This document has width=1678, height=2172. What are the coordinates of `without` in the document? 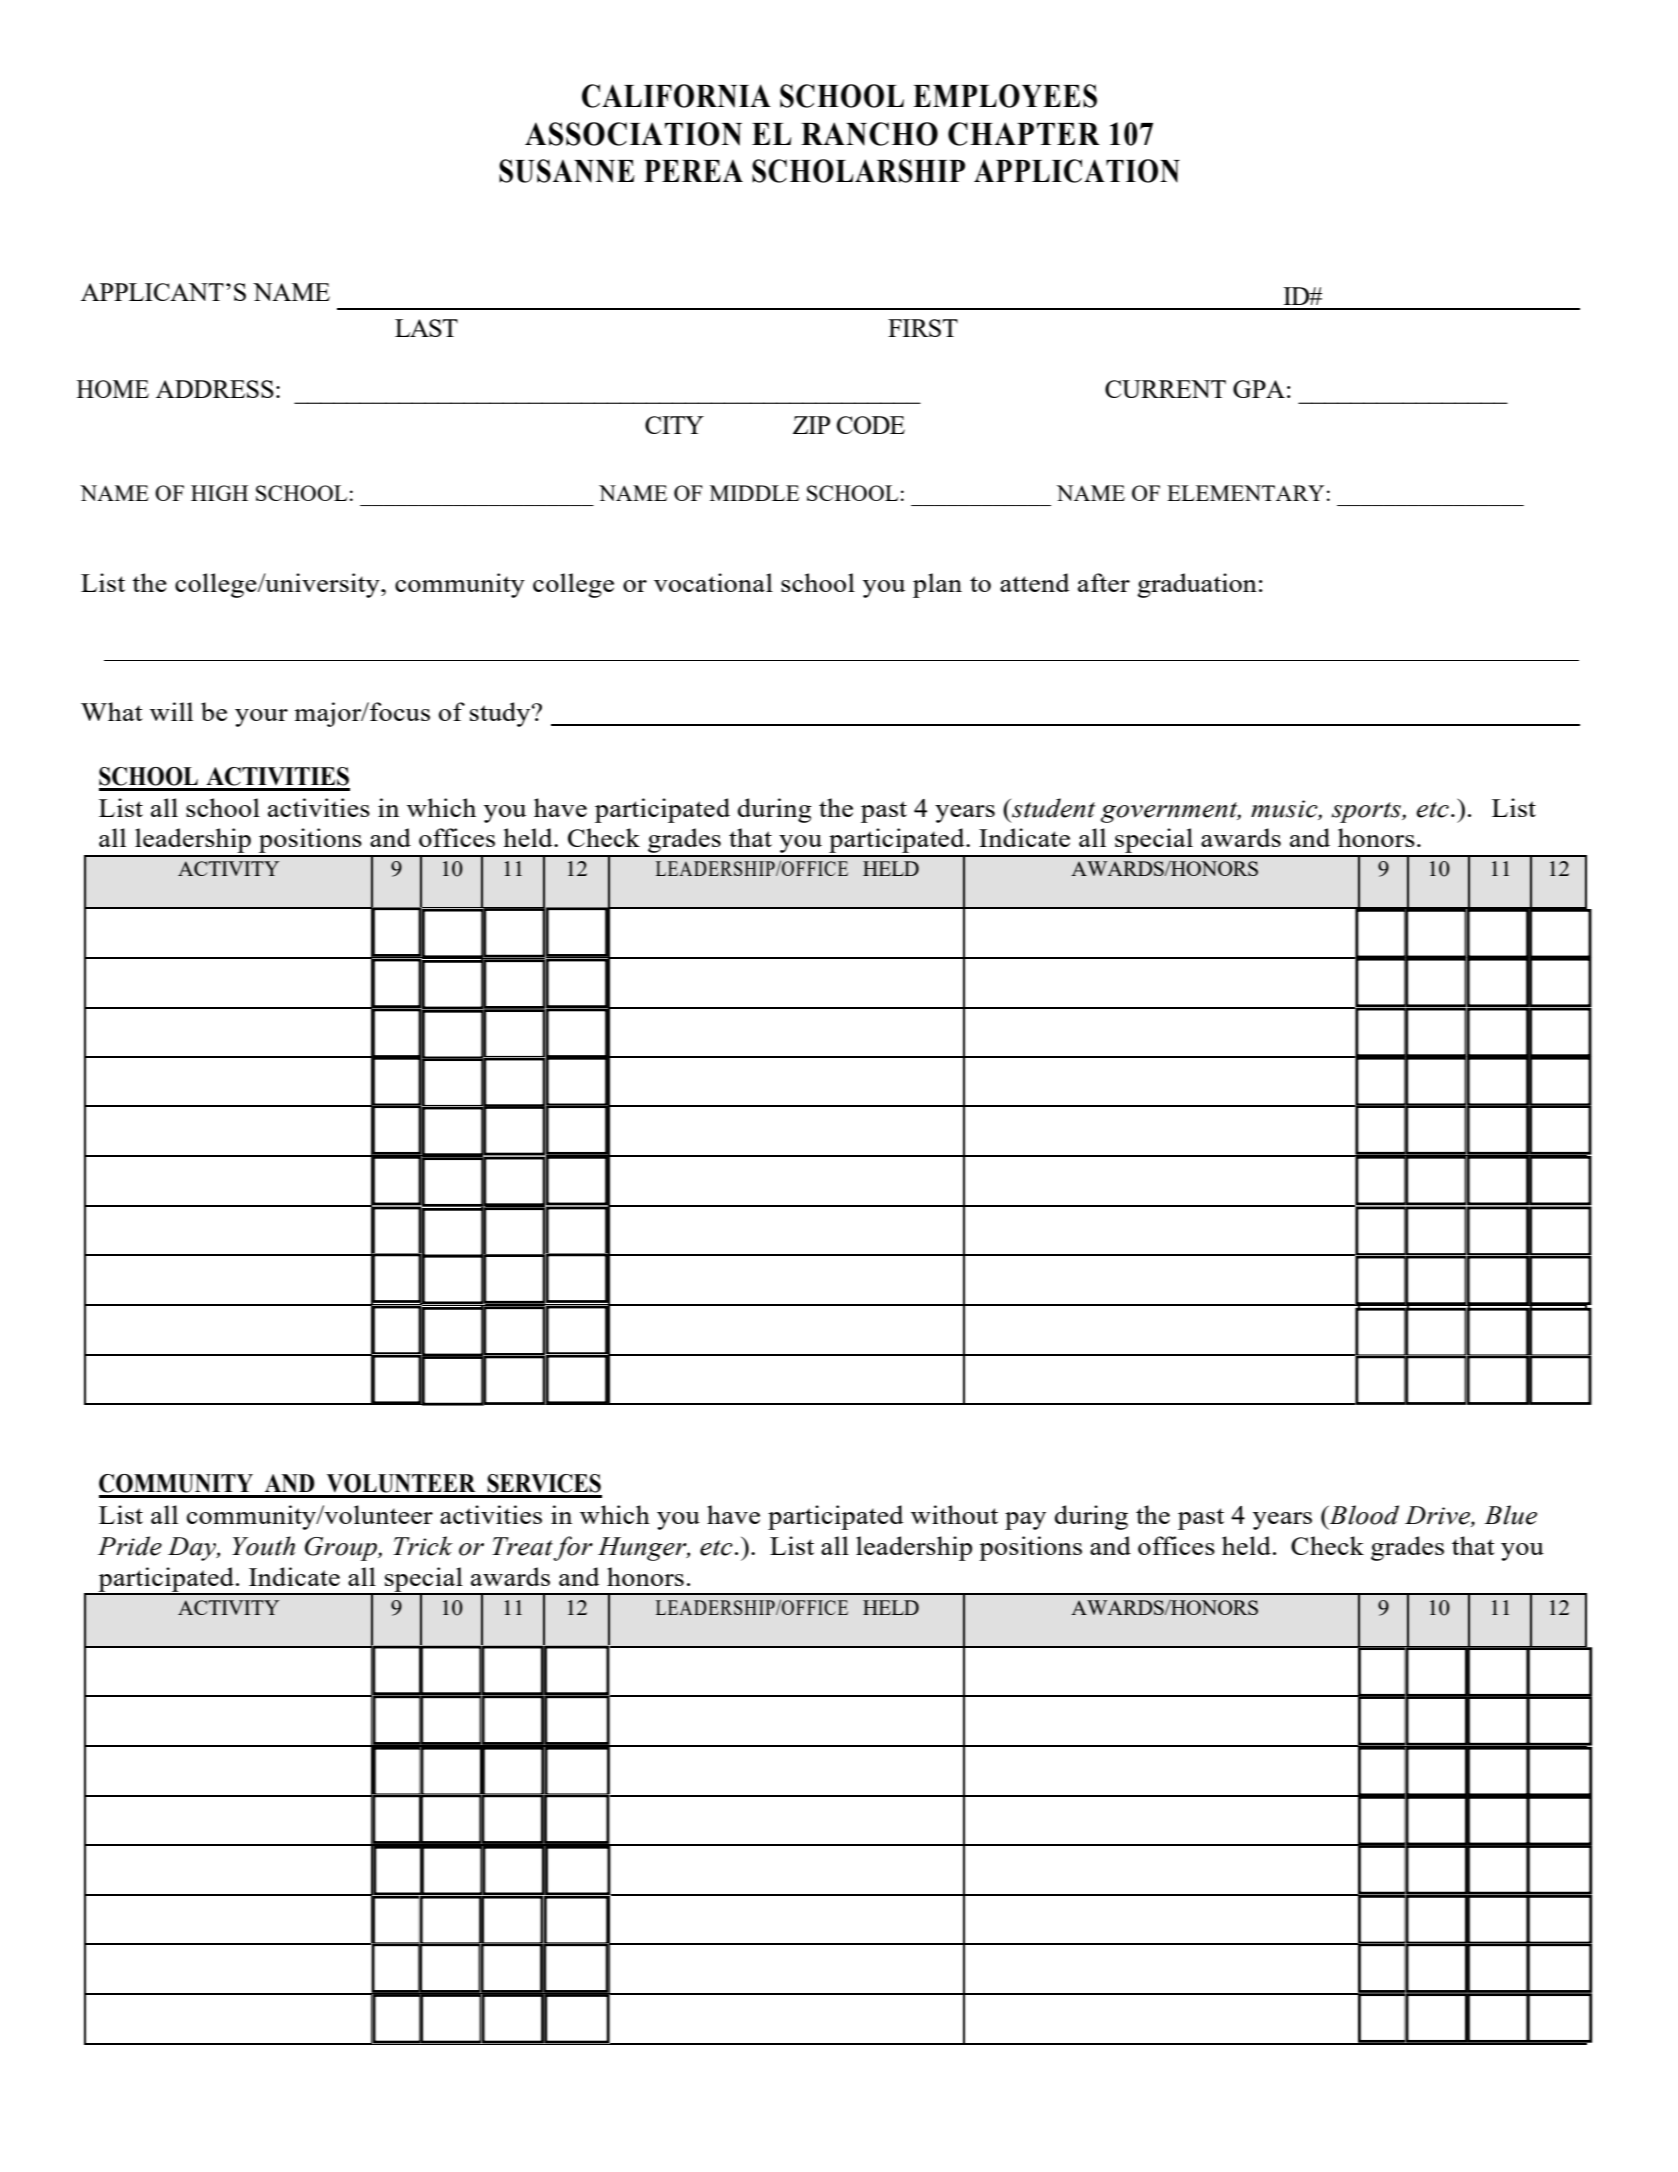 It's located at (954, 1514).
